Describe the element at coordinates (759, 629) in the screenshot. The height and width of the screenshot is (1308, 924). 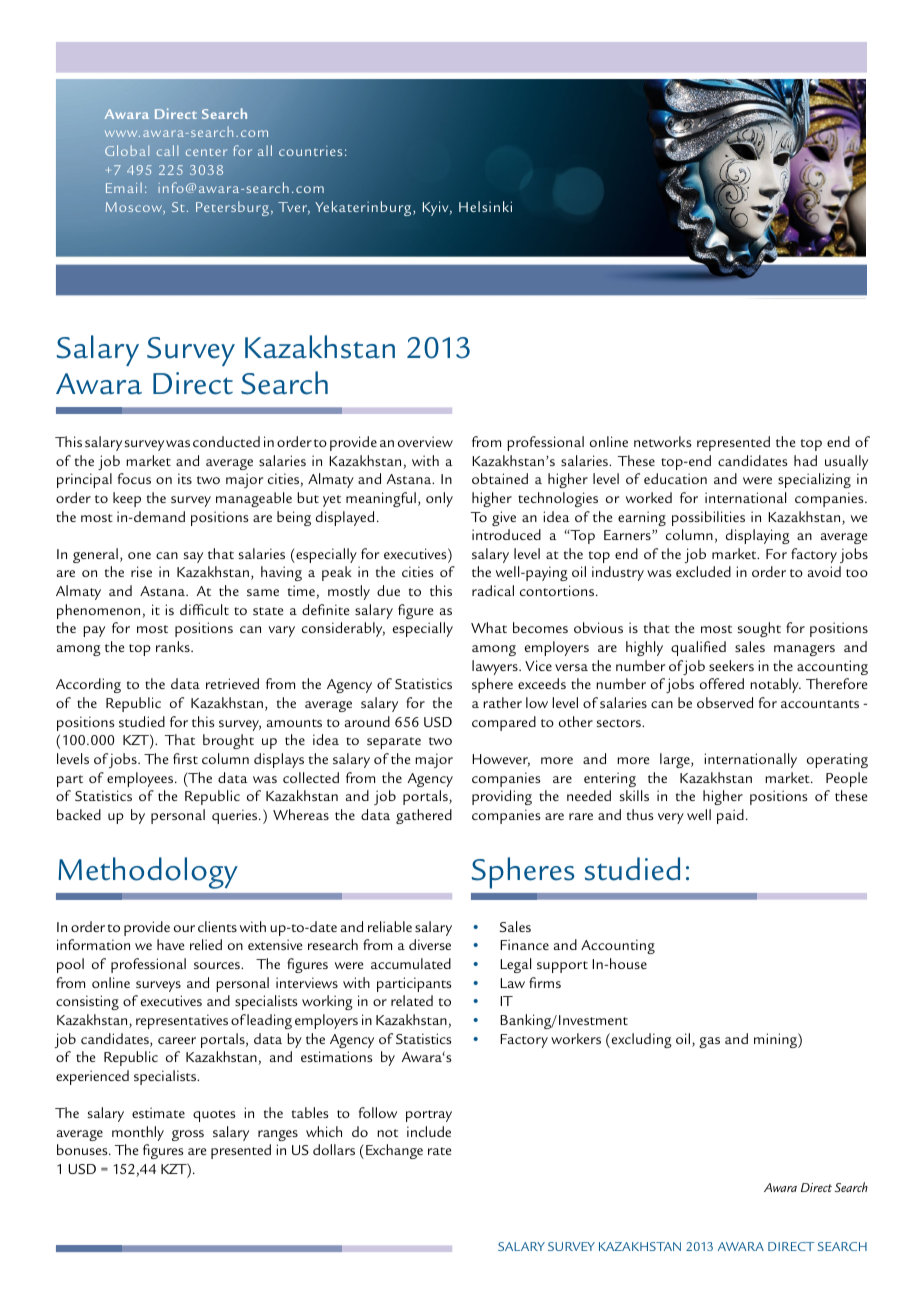
I see `sought` at that location.
